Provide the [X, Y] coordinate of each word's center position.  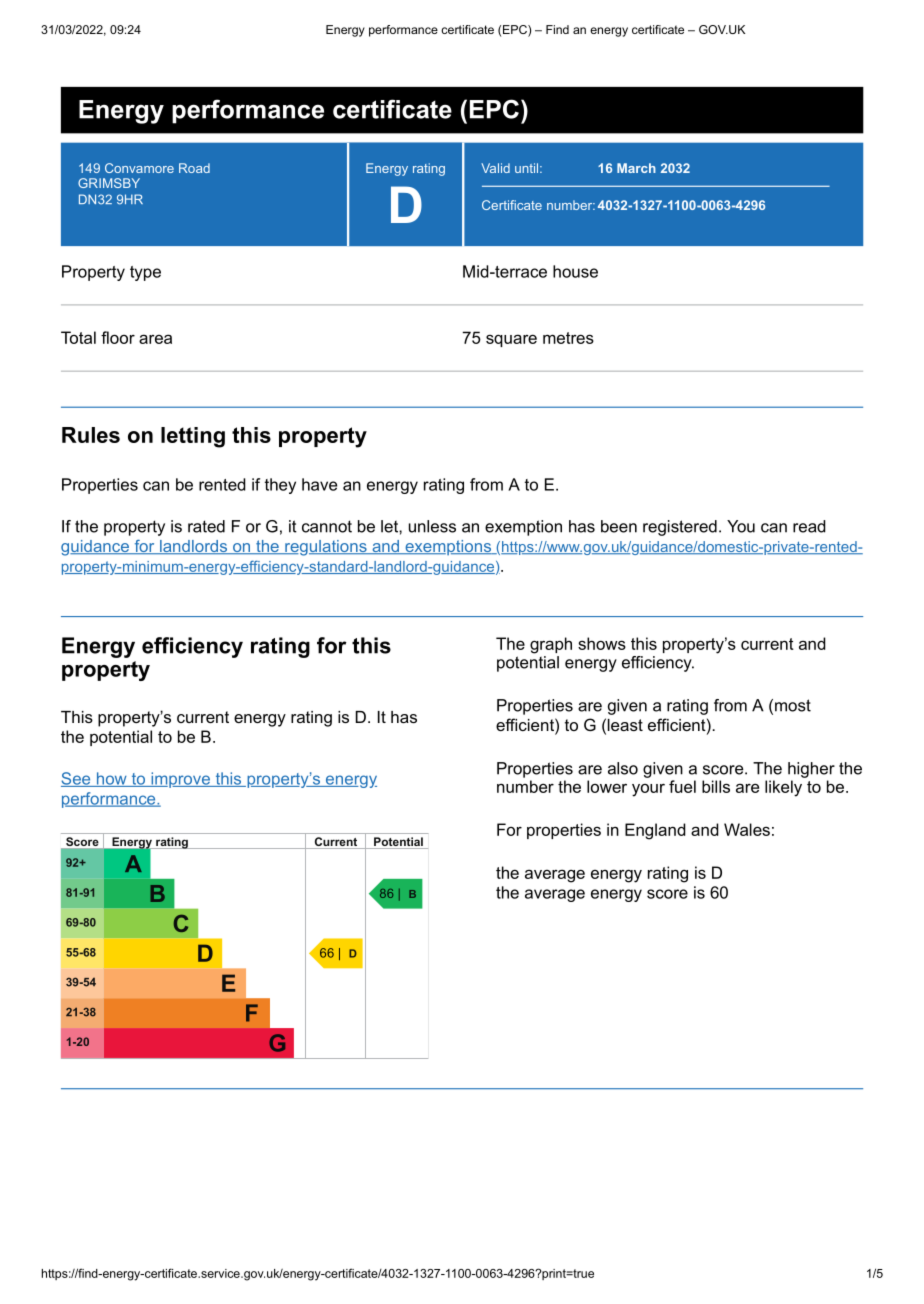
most [793, 705]
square [511, 340]
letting [193, 437]
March [636, 168]
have [319, 484]
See [77, 779]
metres [568, 338]
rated [206, 526]
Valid [495, 168]
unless [432, 526]
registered [680, 528]
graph [551, 645]
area [155, 339]
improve [180, 780]
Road [194, 168]
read [809, 526]
